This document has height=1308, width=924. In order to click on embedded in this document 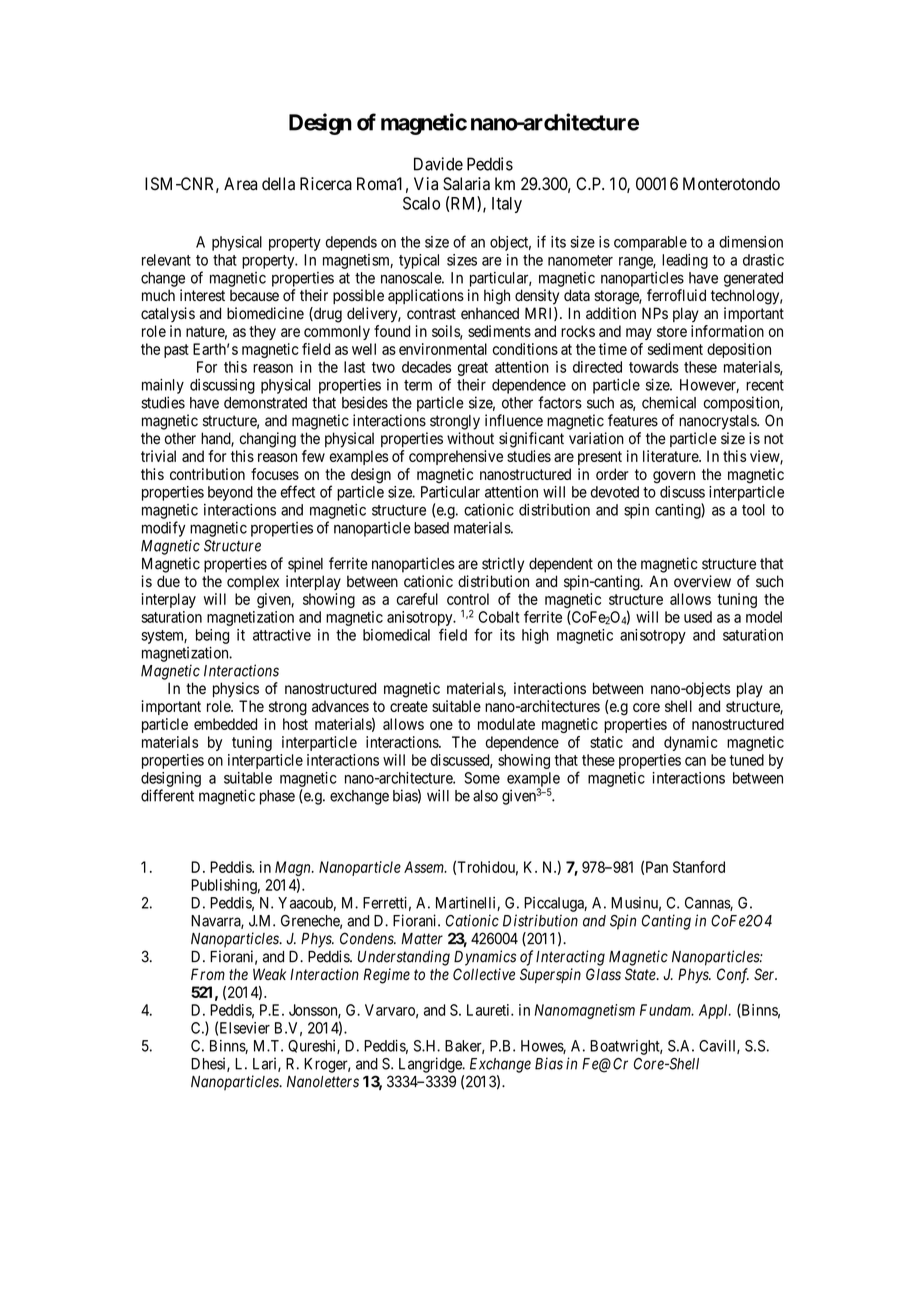, I will do `click(225, 724)`.
